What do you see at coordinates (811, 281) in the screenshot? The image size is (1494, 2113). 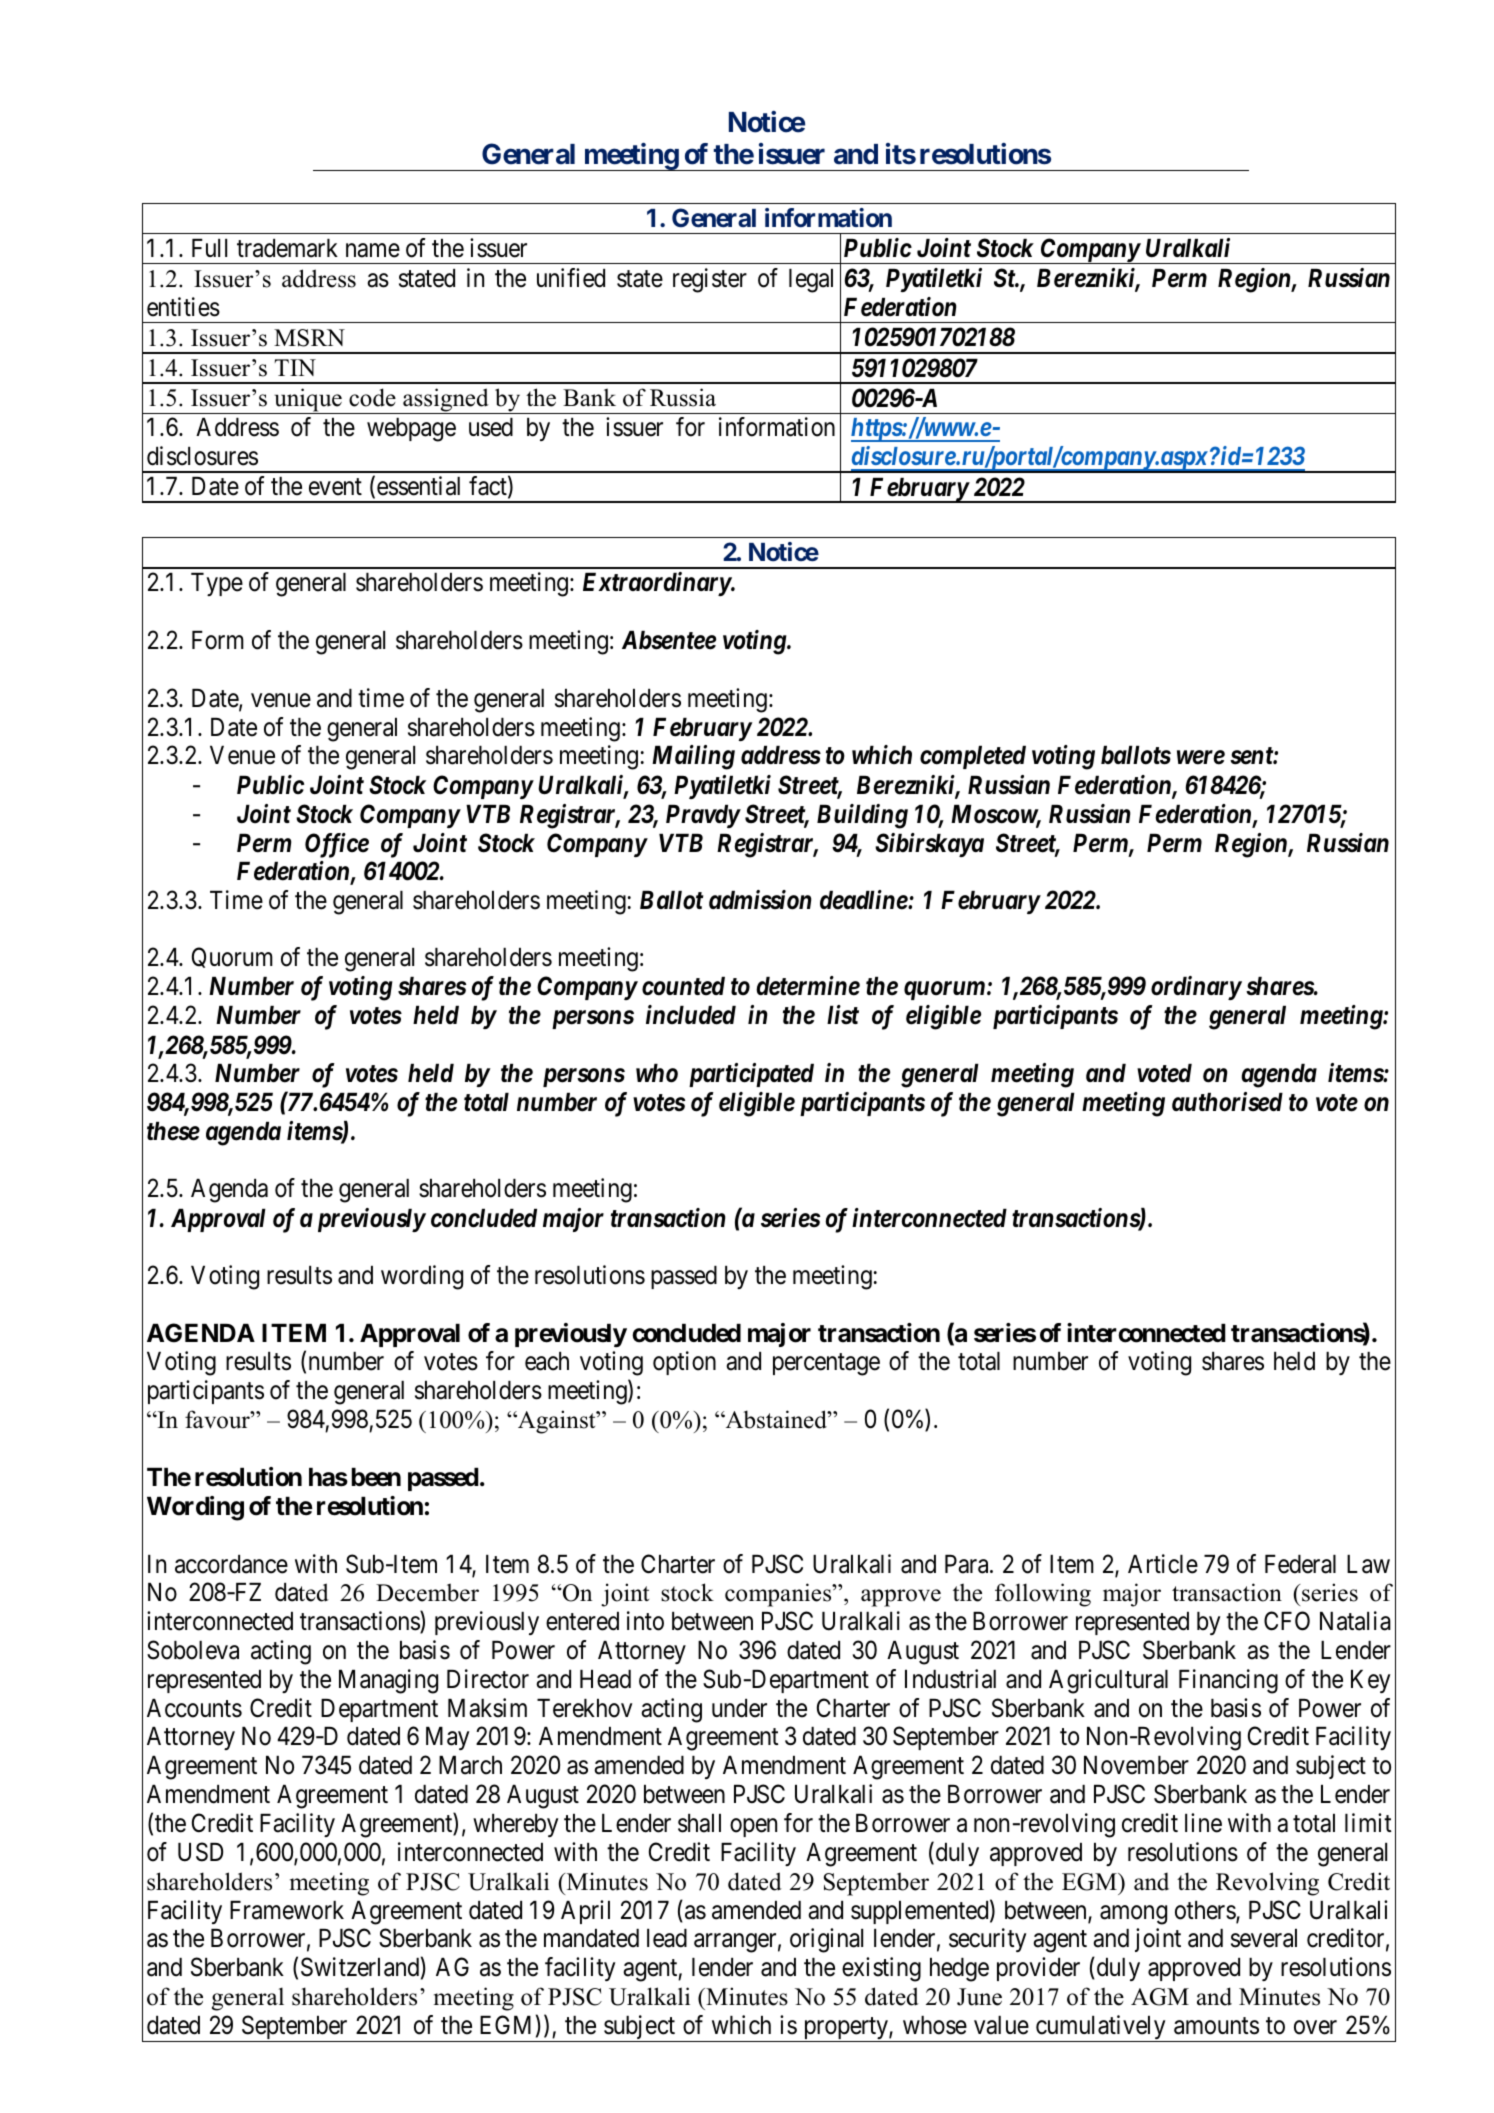 I see `legal` at bounding box center [811, 281].
